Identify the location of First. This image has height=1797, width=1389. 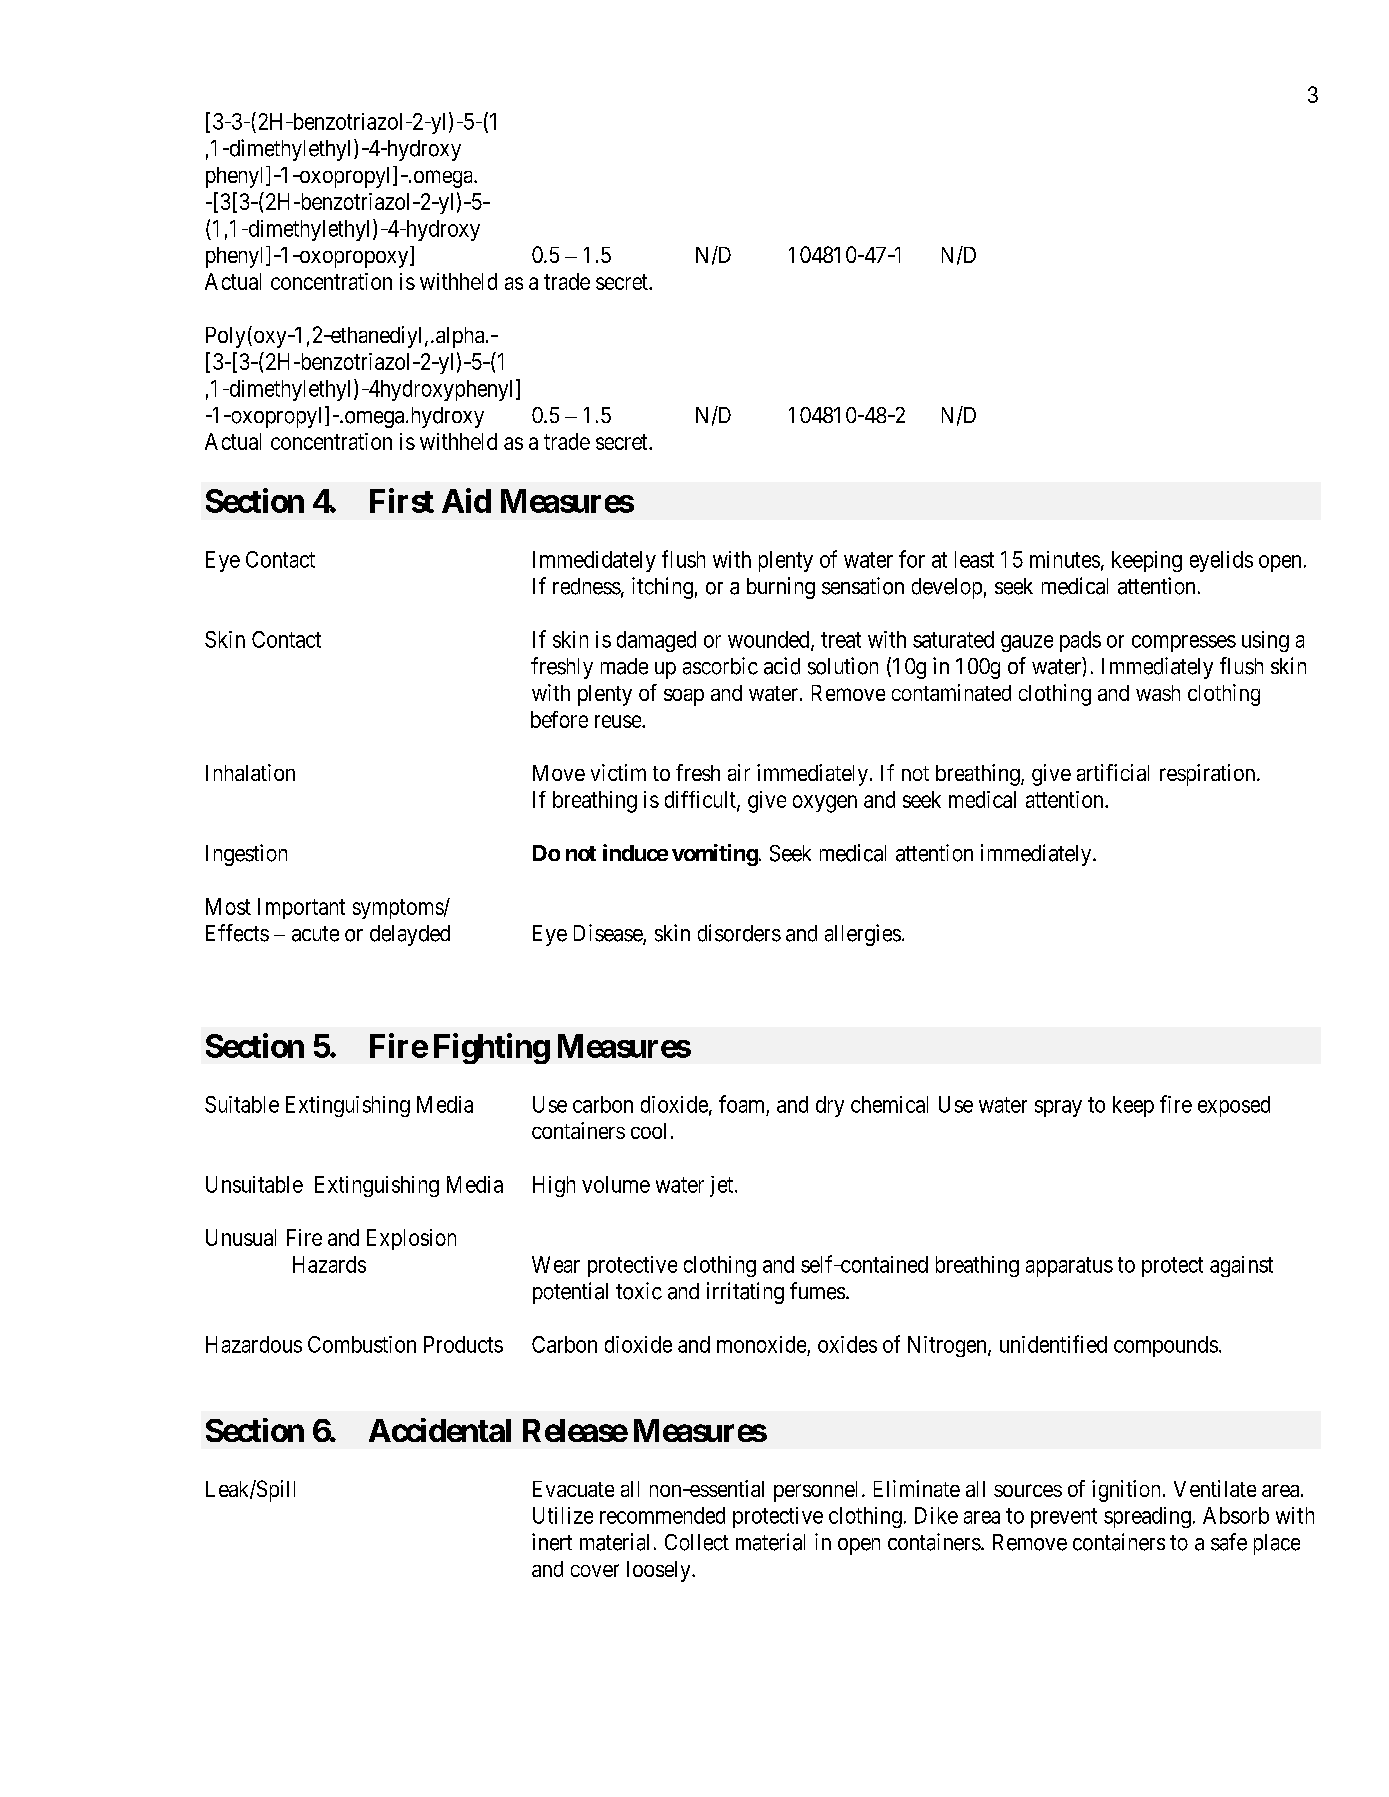
(402, 500).
